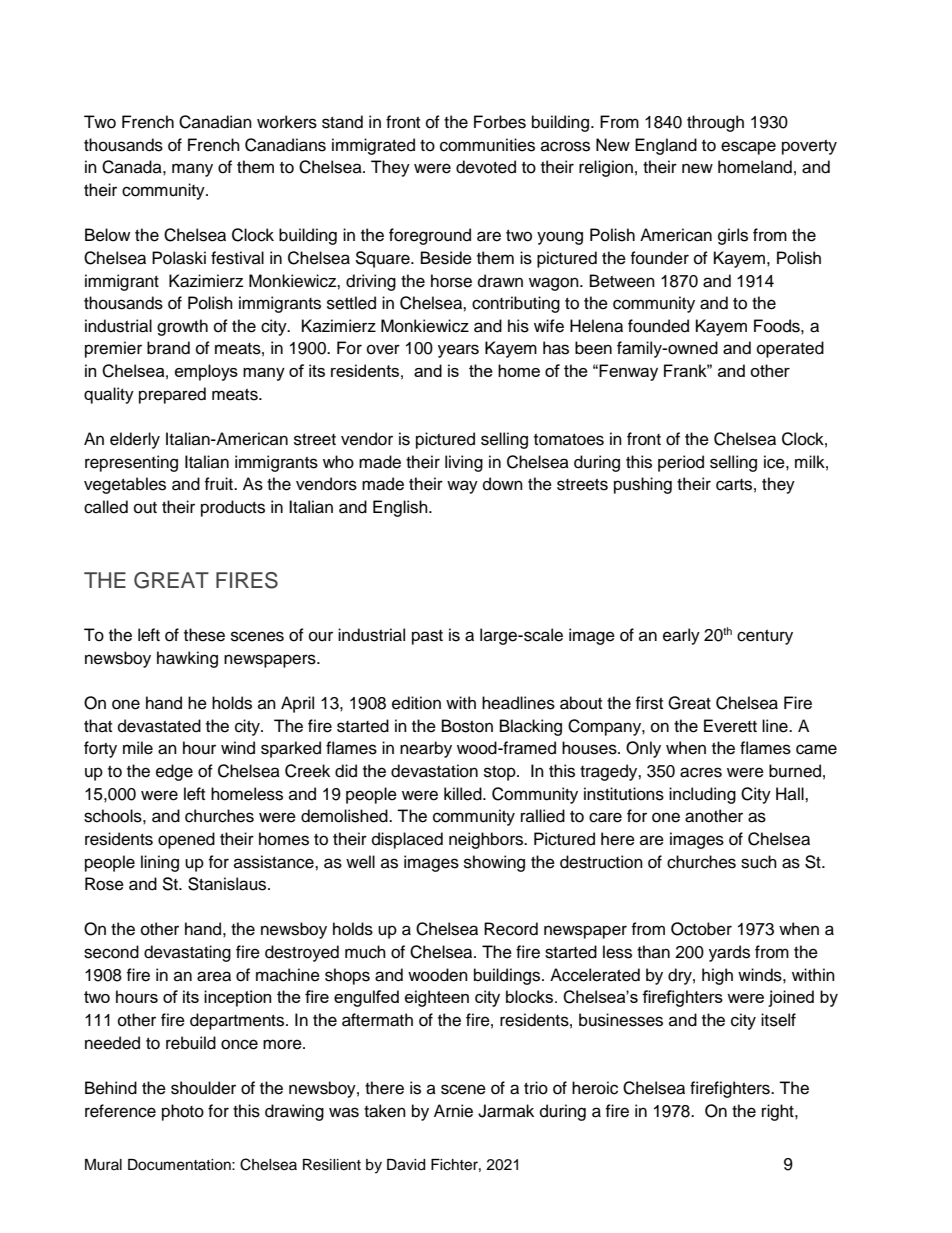 The image size is (952, 1233). Describe the element at coordinates (172, 395) in the document. I see `prepared` at that location.
